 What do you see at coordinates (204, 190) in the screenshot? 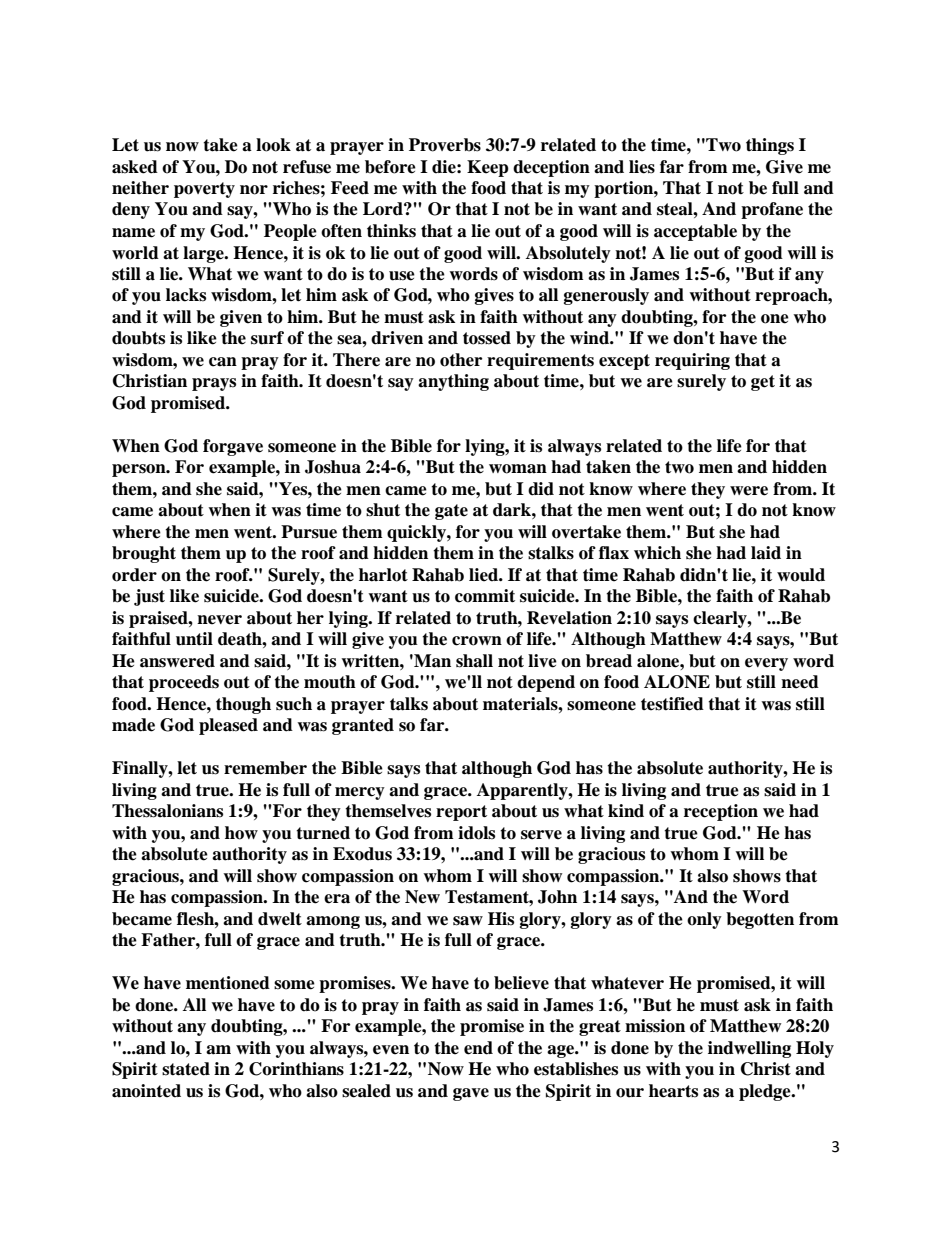
I see `poverty` at bounding box center [204, 190].
